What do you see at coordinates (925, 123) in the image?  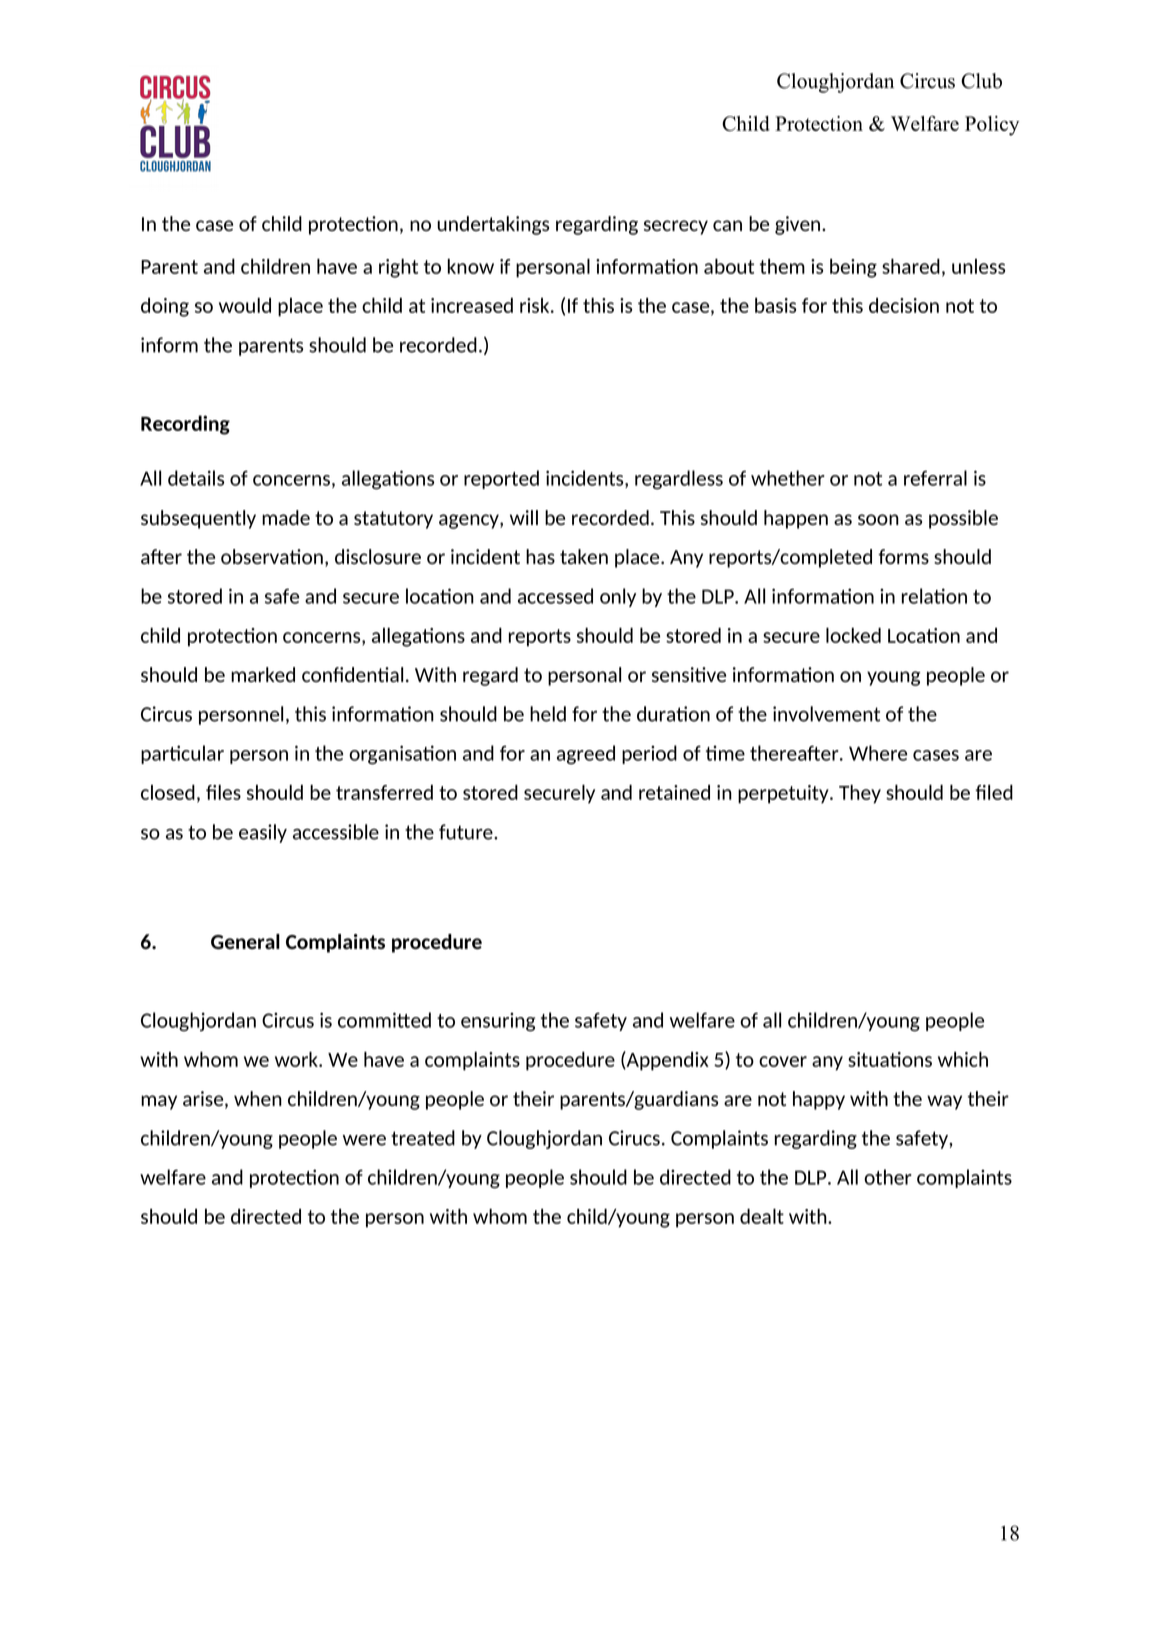 I see `Welfare` at bounding box center [925, 123].
